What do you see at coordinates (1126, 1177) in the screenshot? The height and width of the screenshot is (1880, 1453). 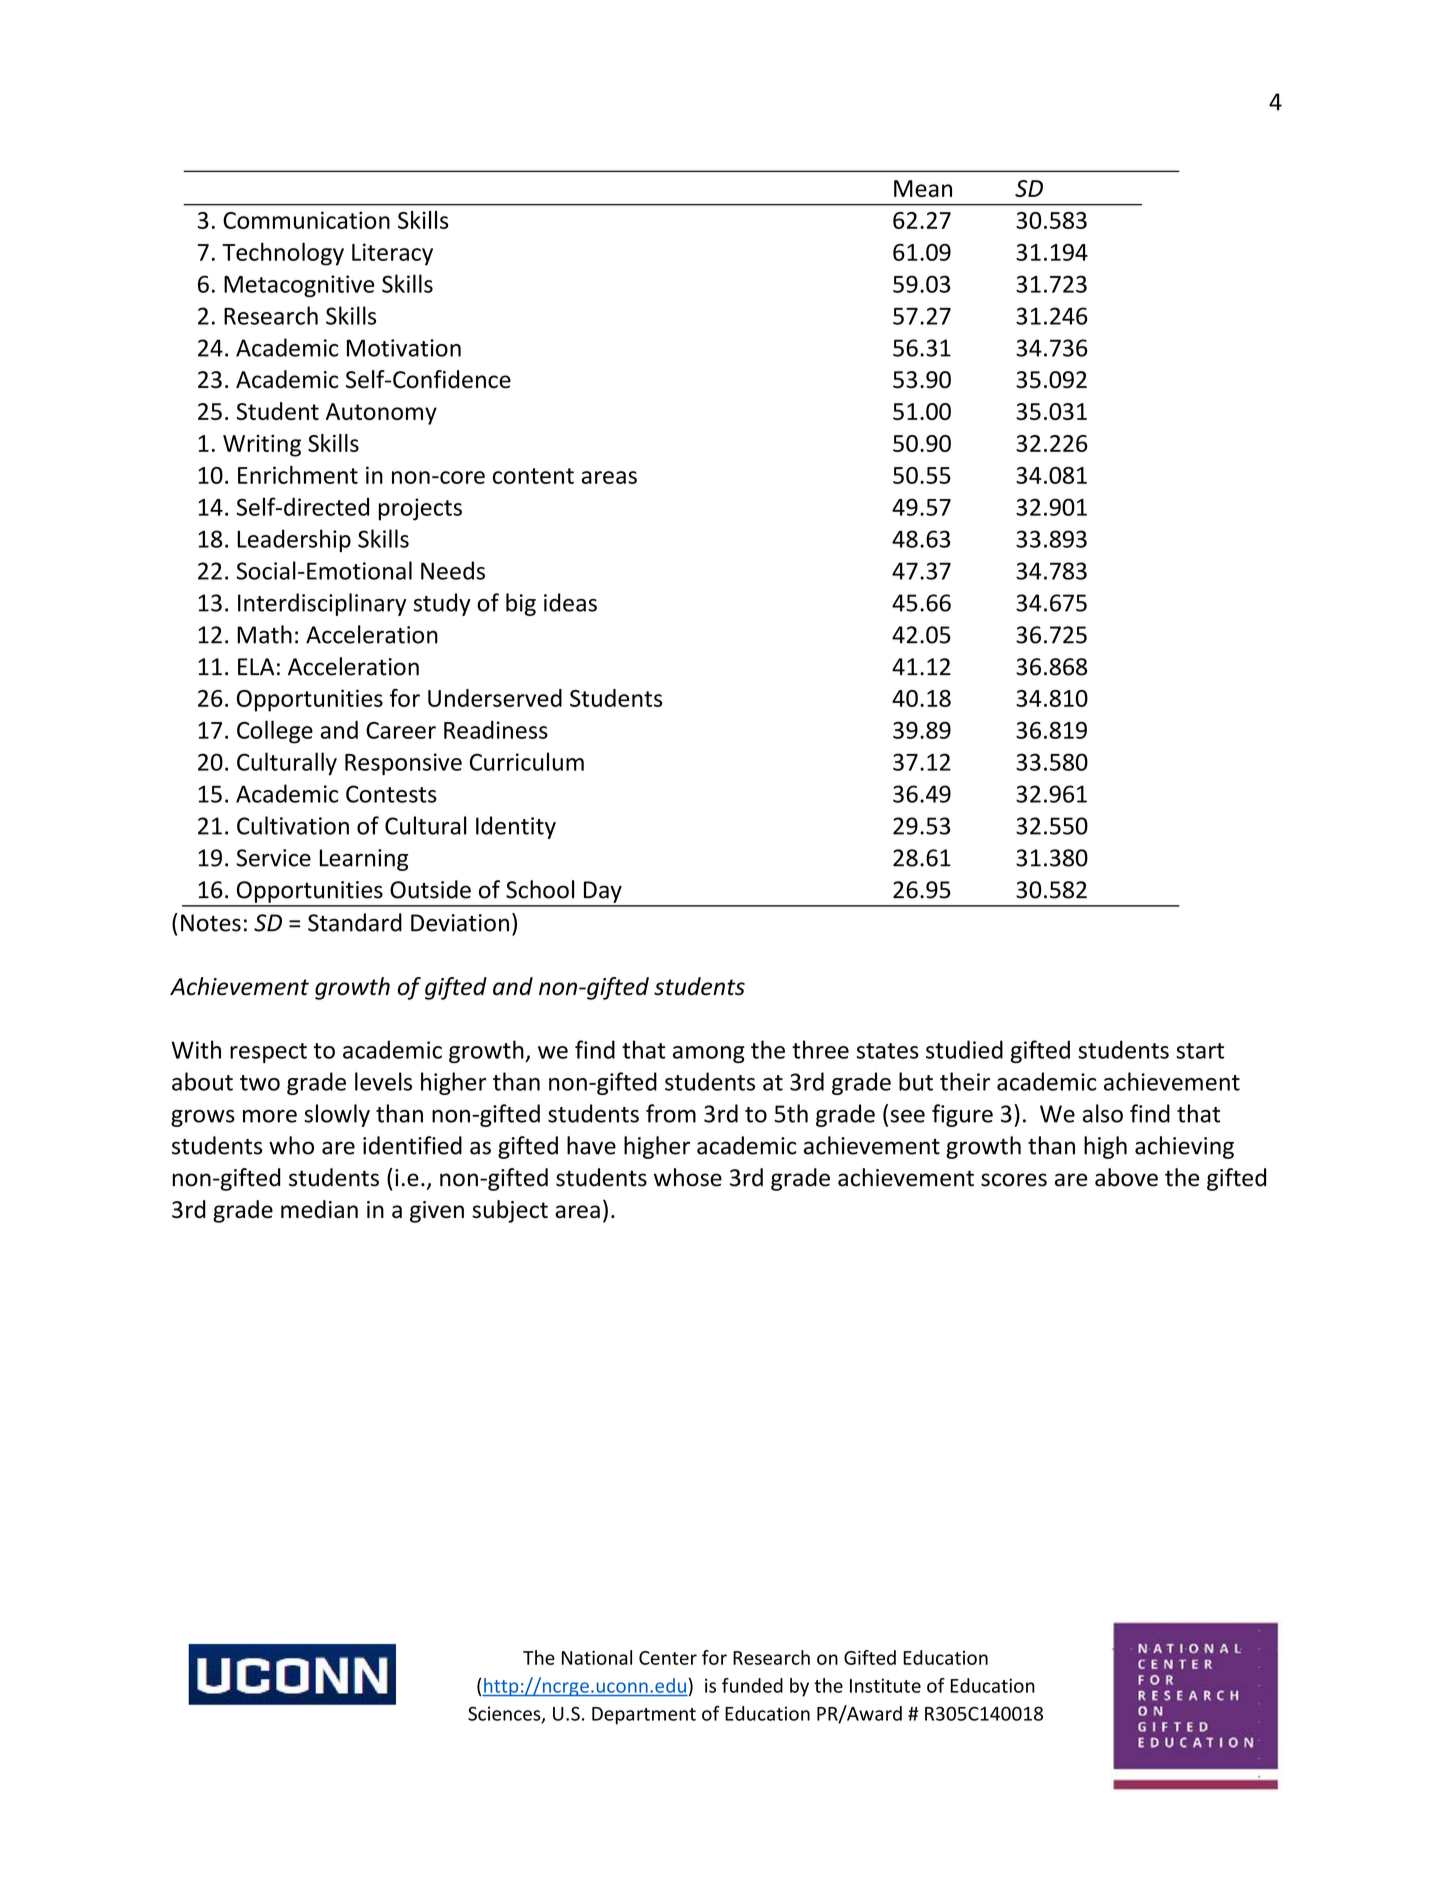 I see `above` at bounding box center [1126, 1177].
